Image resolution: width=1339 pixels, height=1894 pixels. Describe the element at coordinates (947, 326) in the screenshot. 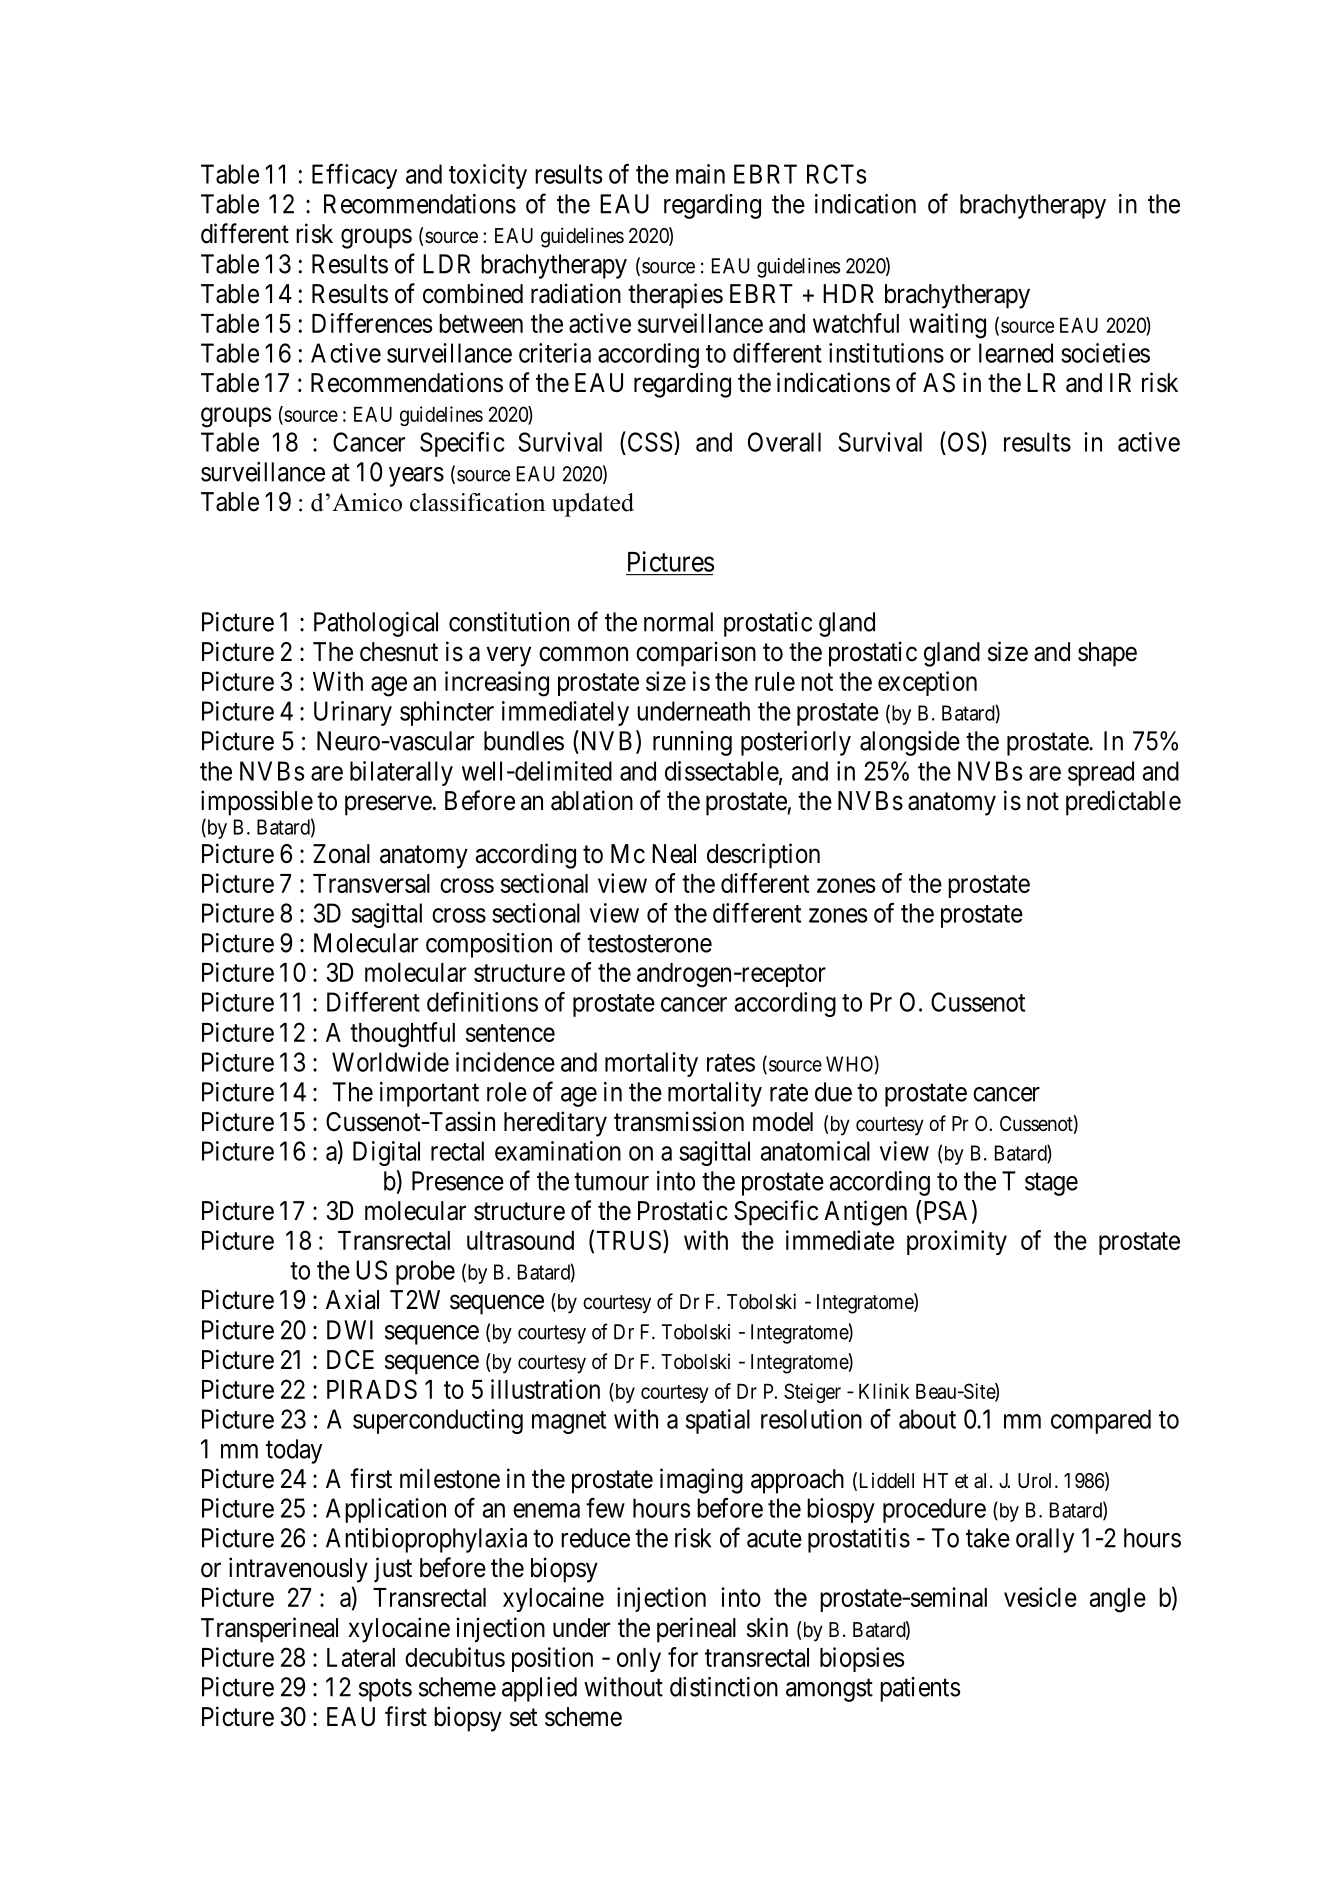

I see `waiting` at that location.
